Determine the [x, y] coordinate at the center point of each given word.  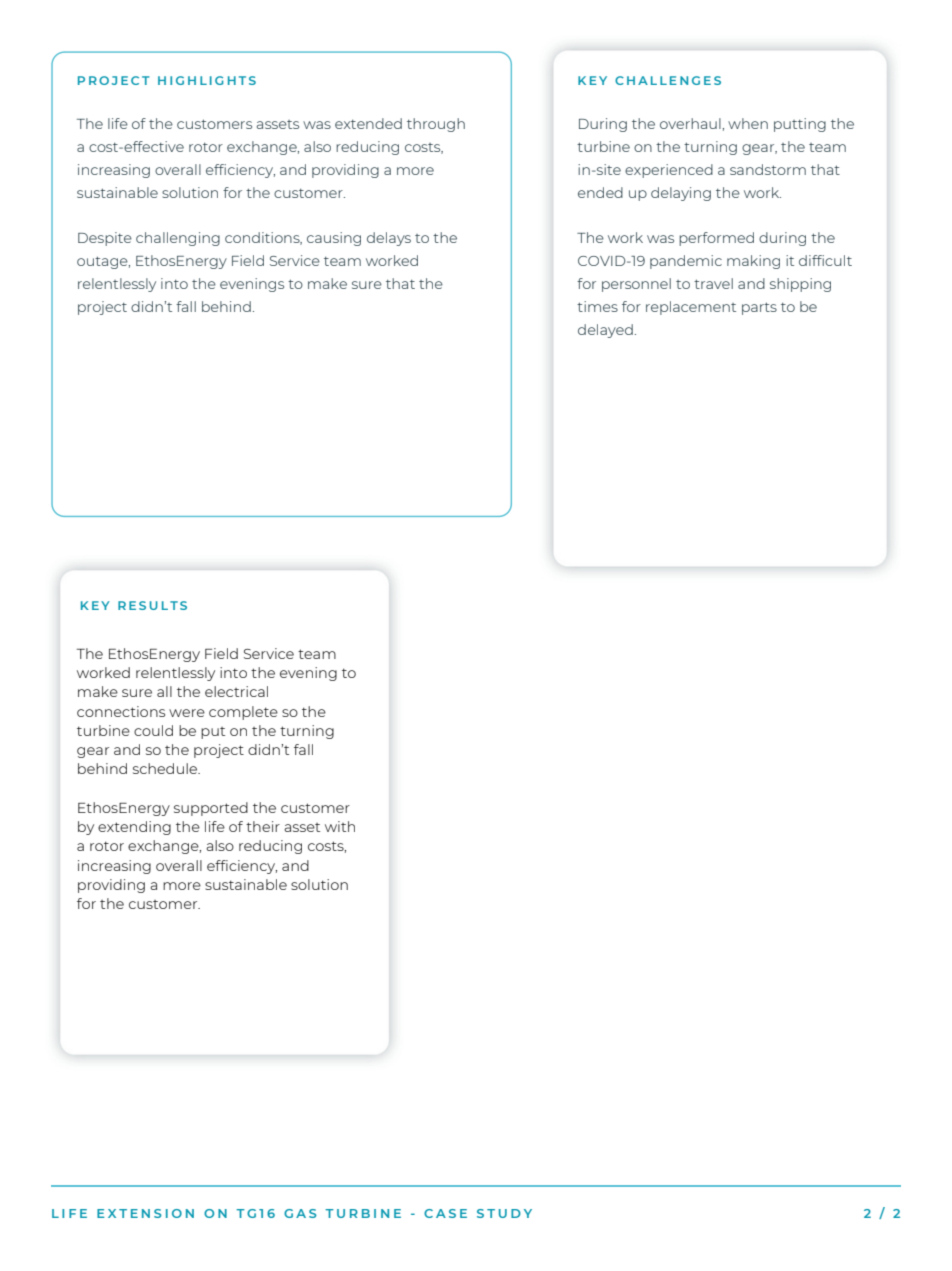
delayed [605, 331]
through [436, 125]
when [748, 123]
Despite [105, 239]
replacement [691, 308]
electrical [236, 691]
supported [211, 809]
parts [759, 308]
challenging [178, 239]
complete [243, 713]
